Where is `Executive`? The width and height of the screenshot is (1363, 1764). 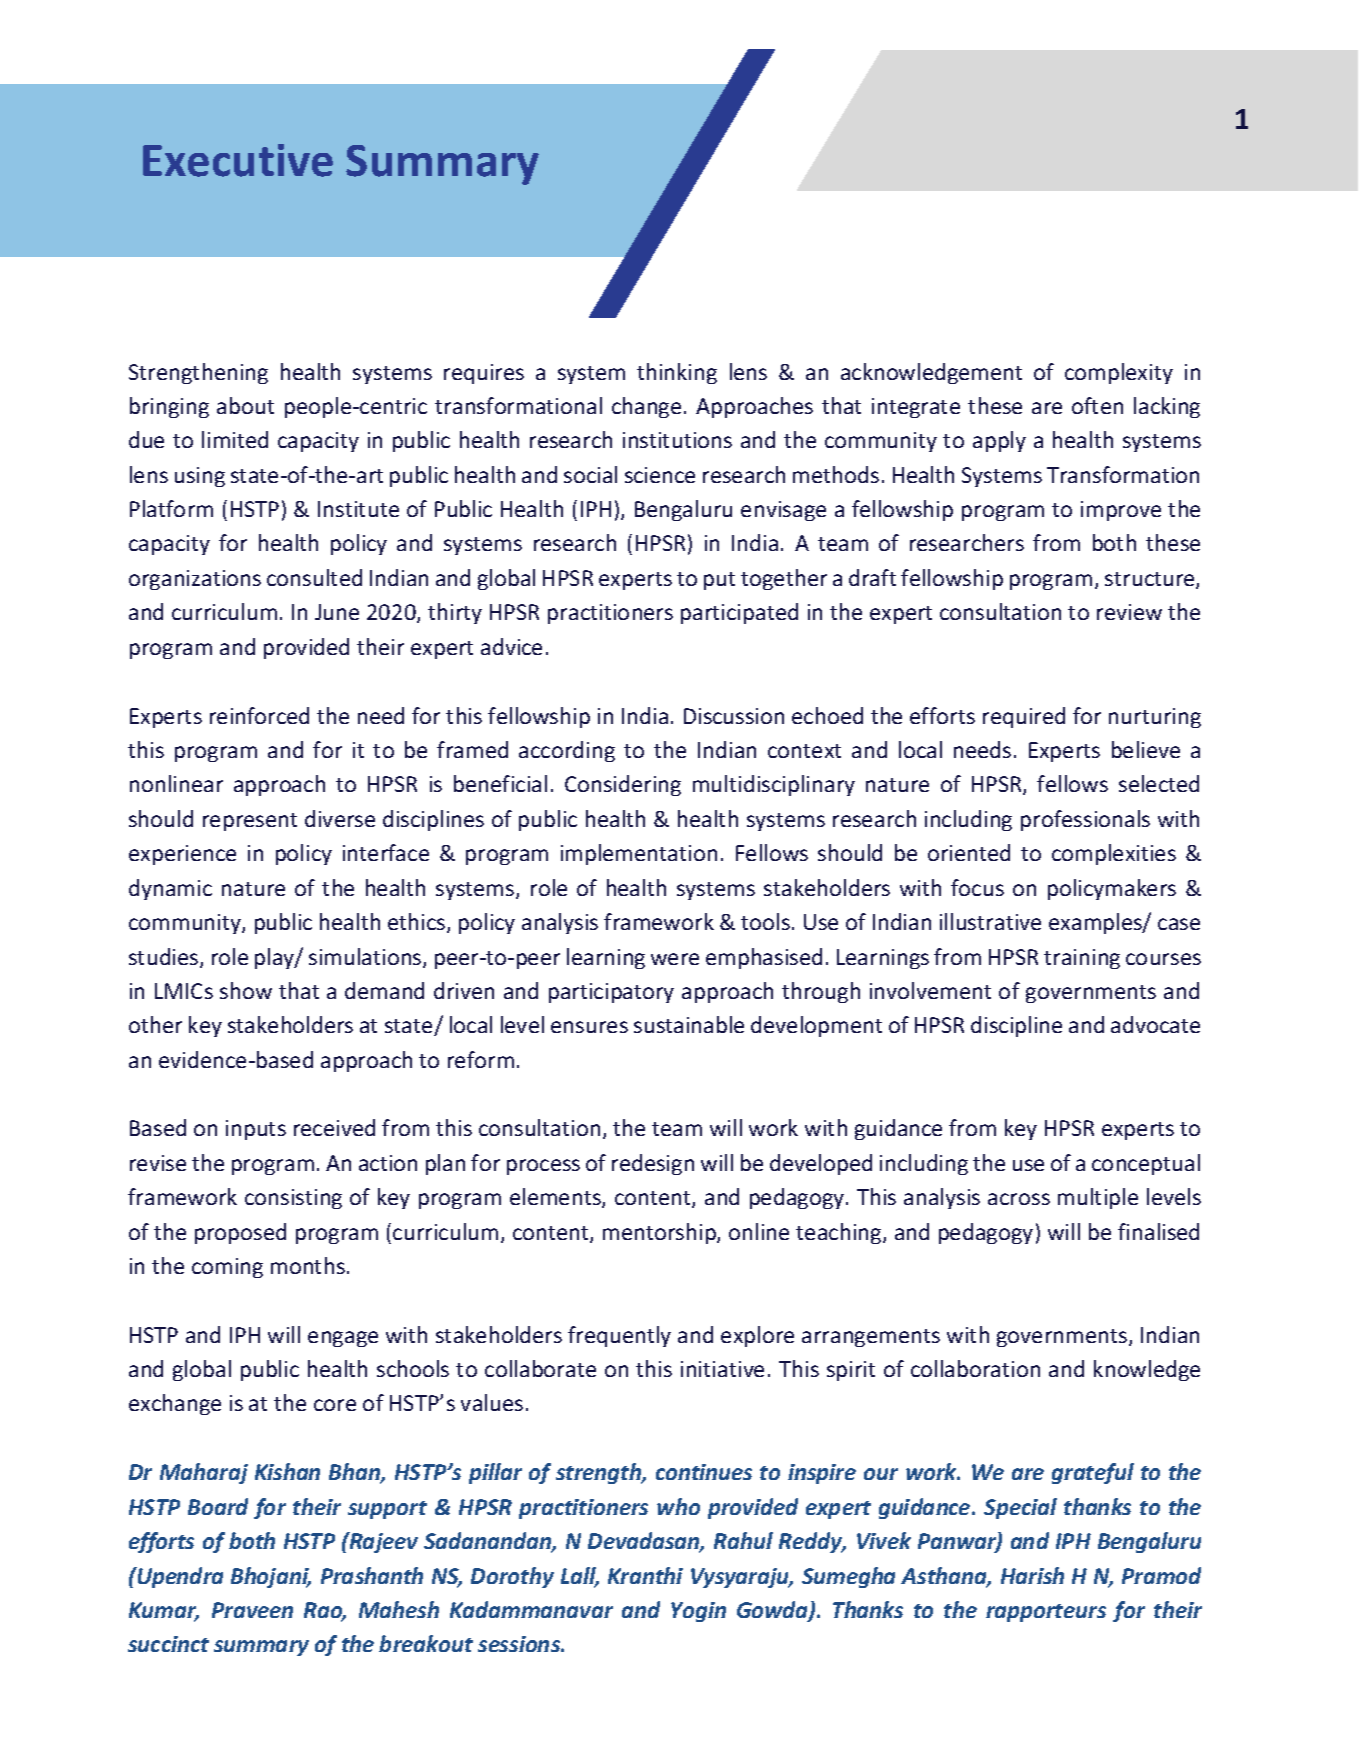
Executive is located at coordinates (238, 160).
